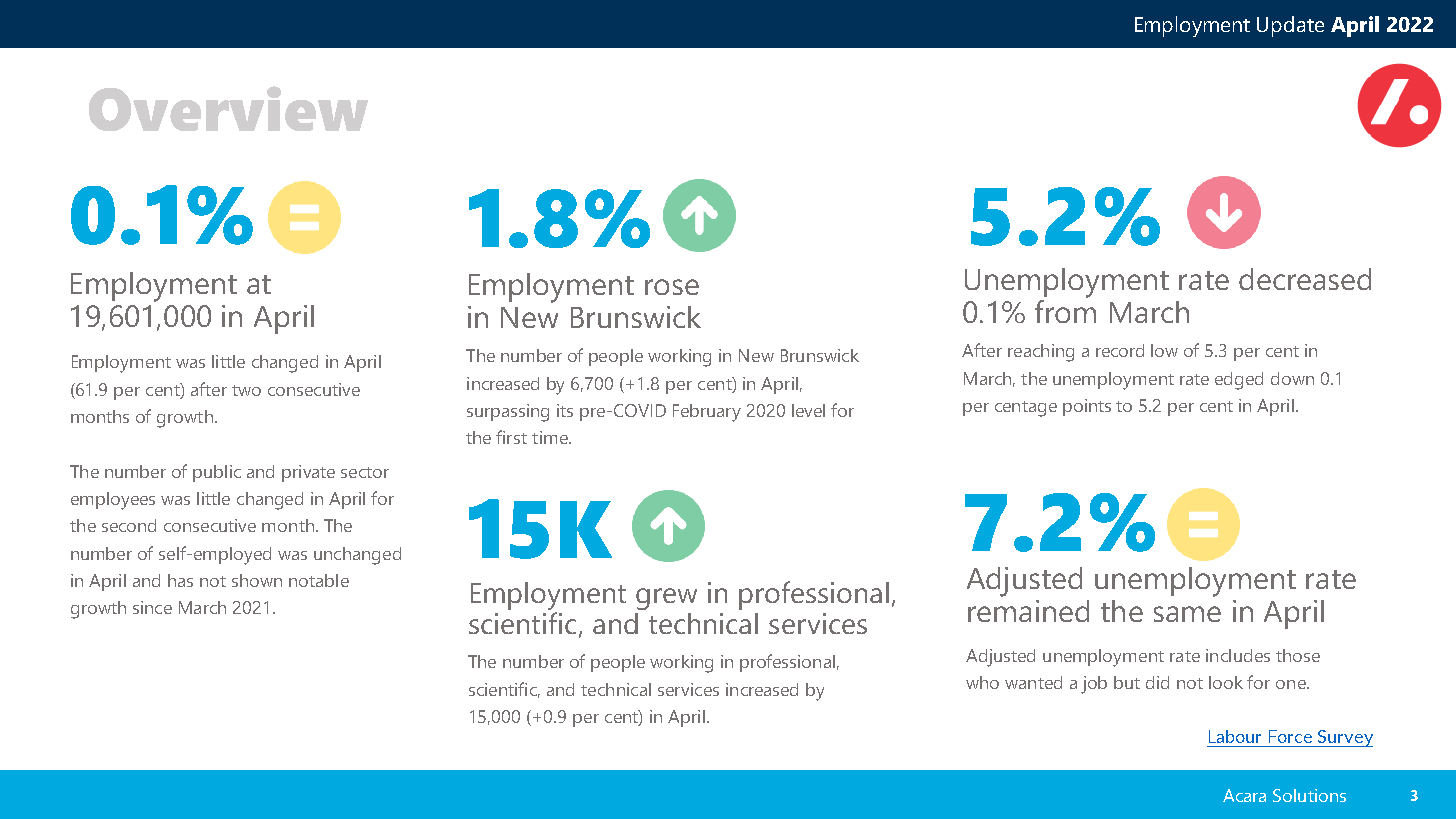 The height and width of the page is (819, 1456). Describe the element at coordinates (1065, 310) in the page. I see `from` at that location.
